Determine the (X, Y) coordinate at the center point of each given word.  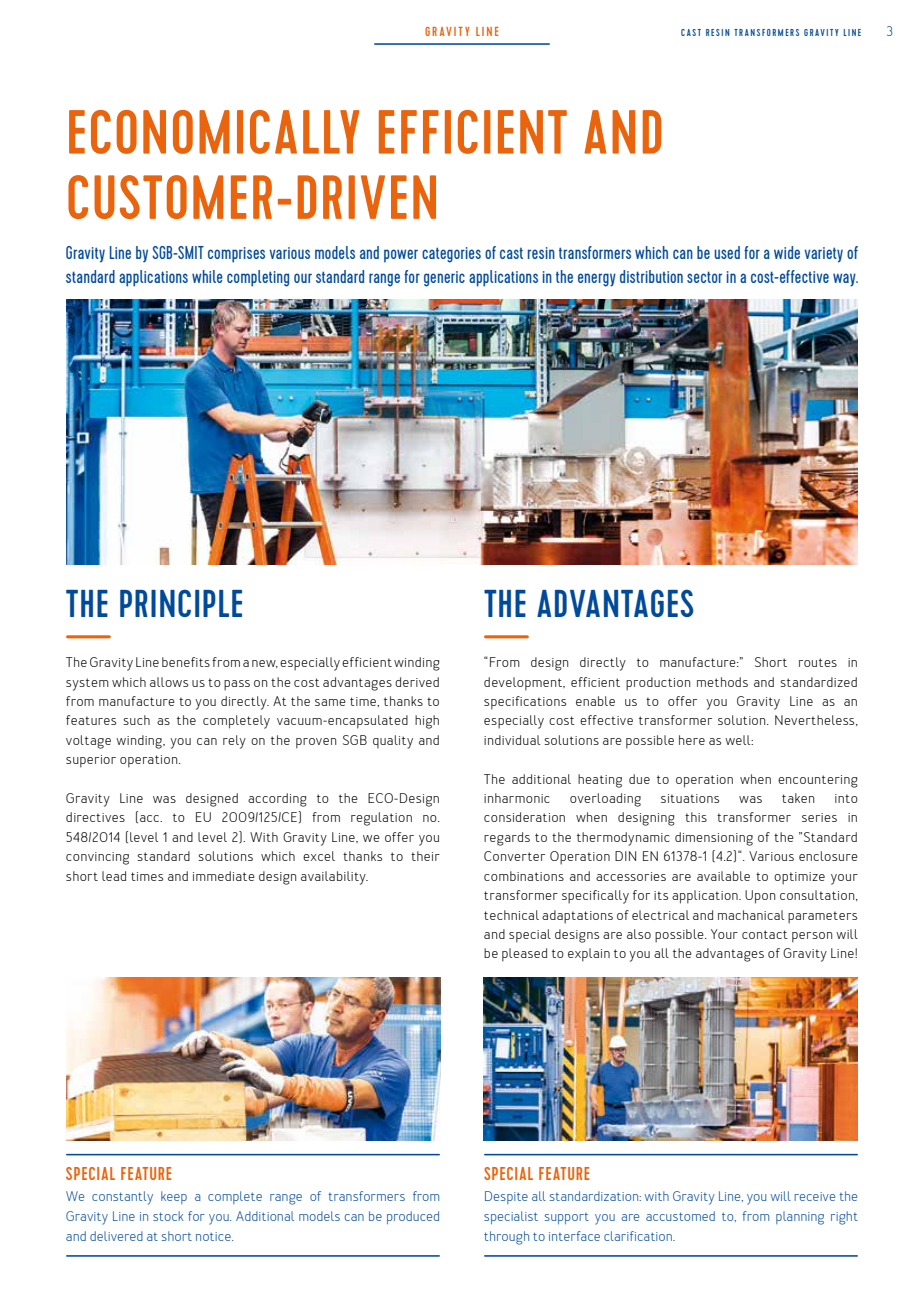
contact (765, 934)
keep (174, 1197)
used (727, 252)
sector (704, 277)
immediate (224, 876)
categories (451, 255)
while (207, 276)
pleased (524, 955)
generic (444, 279)
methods (722, 682)
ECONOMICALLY (214, 132)
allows (169, 682)
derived (417, 682)
